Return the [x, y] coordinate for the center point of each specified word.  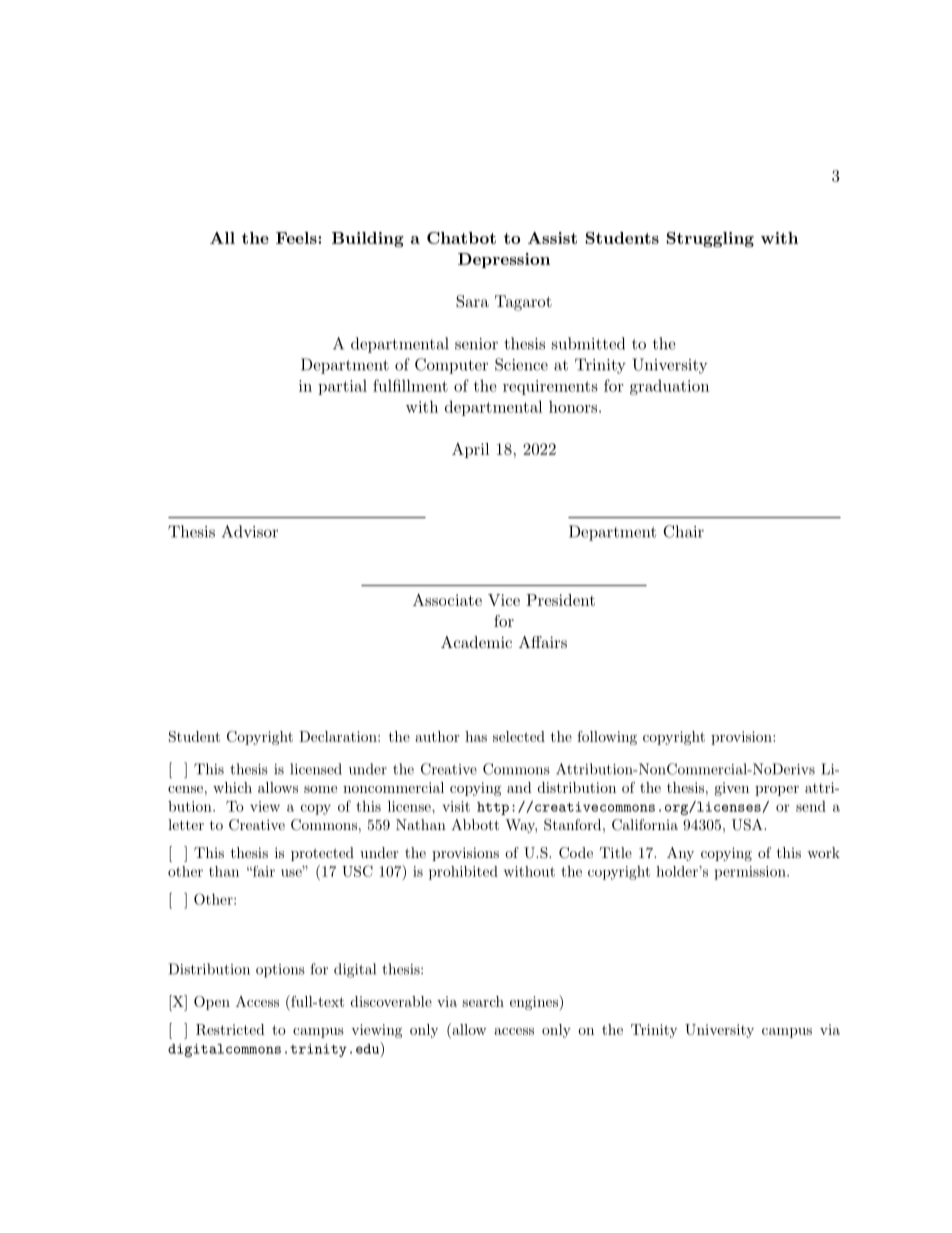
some [320, 789]
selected [519, 736]
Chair [683, 531]
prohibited [463, 873]
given [732, 789]
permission [751, 873]
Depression [504, 260]
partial [342, 387]
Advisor [250, 531]
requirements [550, 387]
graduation [669, 387]
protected [322, 854]
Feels [297, 238]
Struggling [710, 239]
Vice [504, 600]
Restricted [230, 1029]
